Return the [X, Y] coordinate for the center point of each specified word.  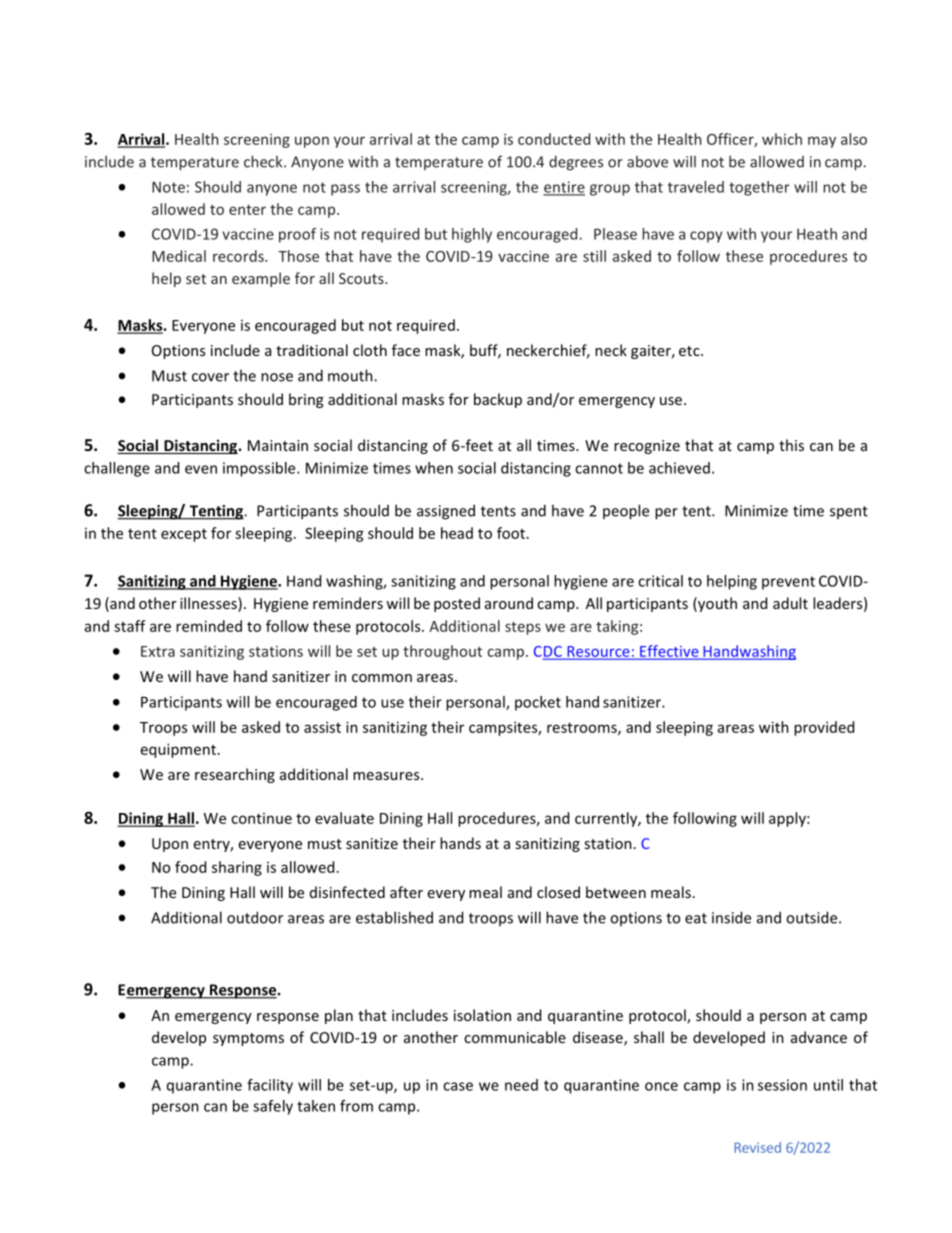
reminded [209, 626]
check [264, 161]
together [759, 188]
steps [523, 628]
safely [273, 1107]
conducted [554, 139]
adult [790, 603]
